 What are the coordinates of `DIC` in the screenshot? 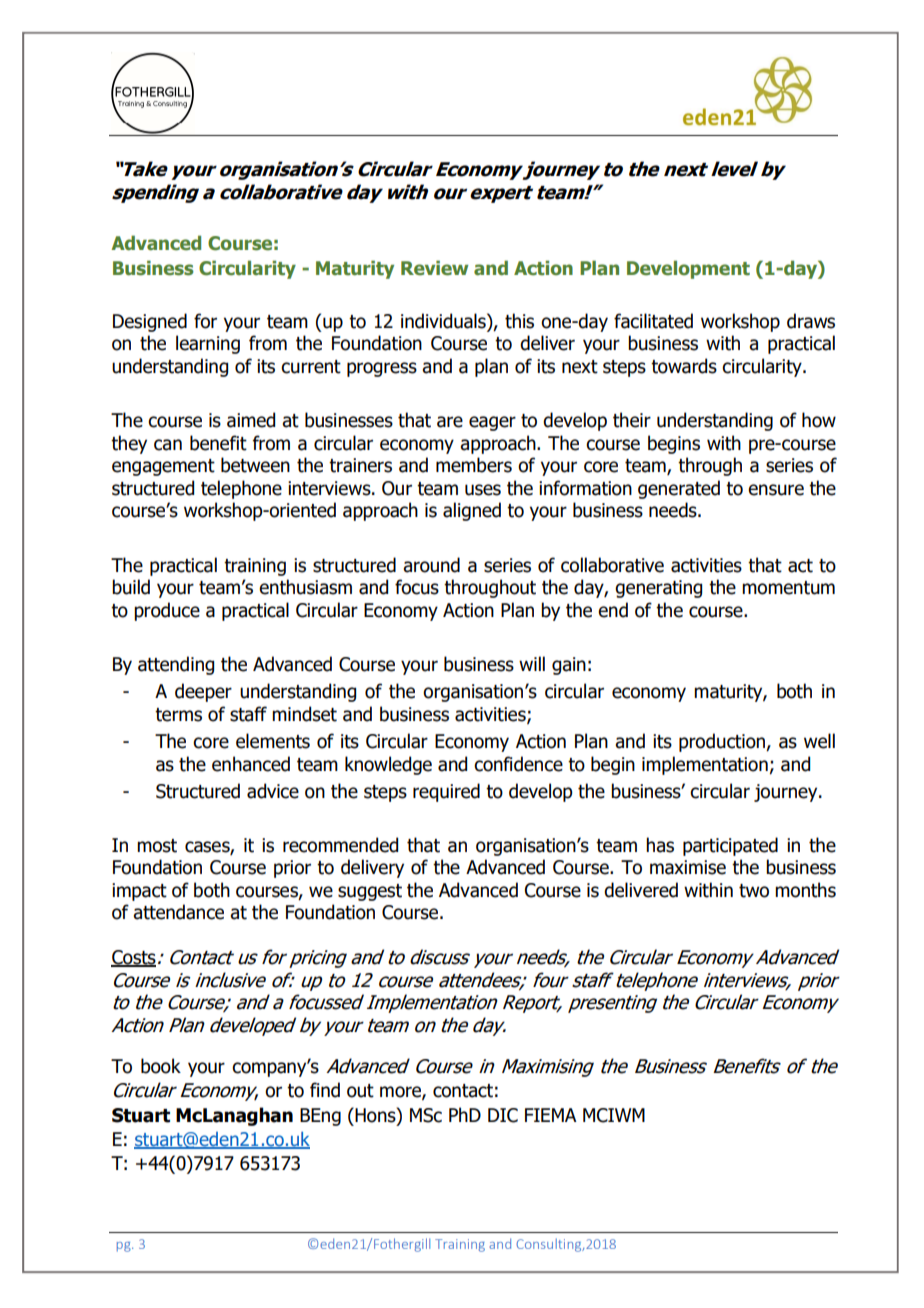 It's located at (503, 1115).
